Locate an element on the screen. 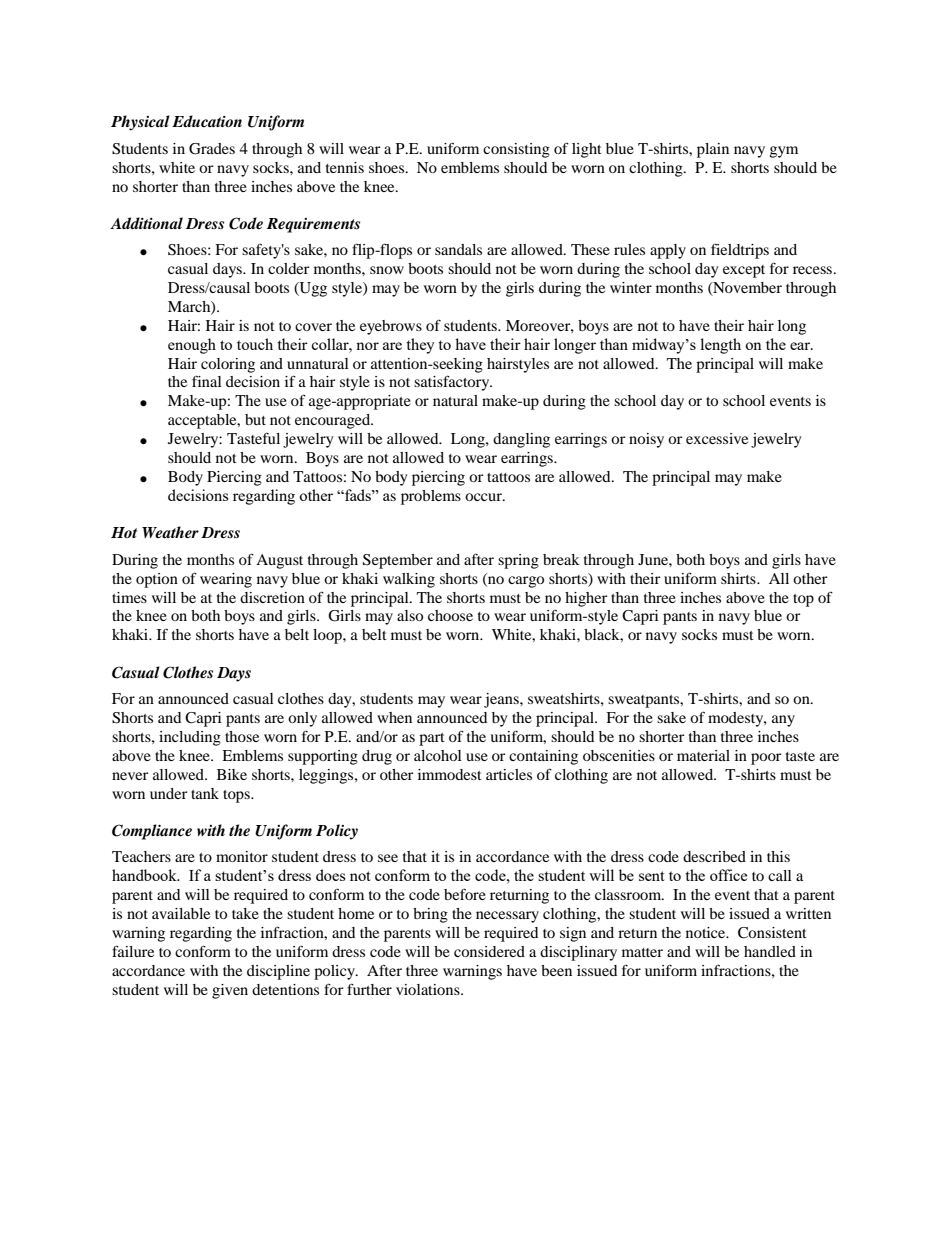 This screenshot has width=952, height=1233. Grades is located at coordinates (212, 149).
